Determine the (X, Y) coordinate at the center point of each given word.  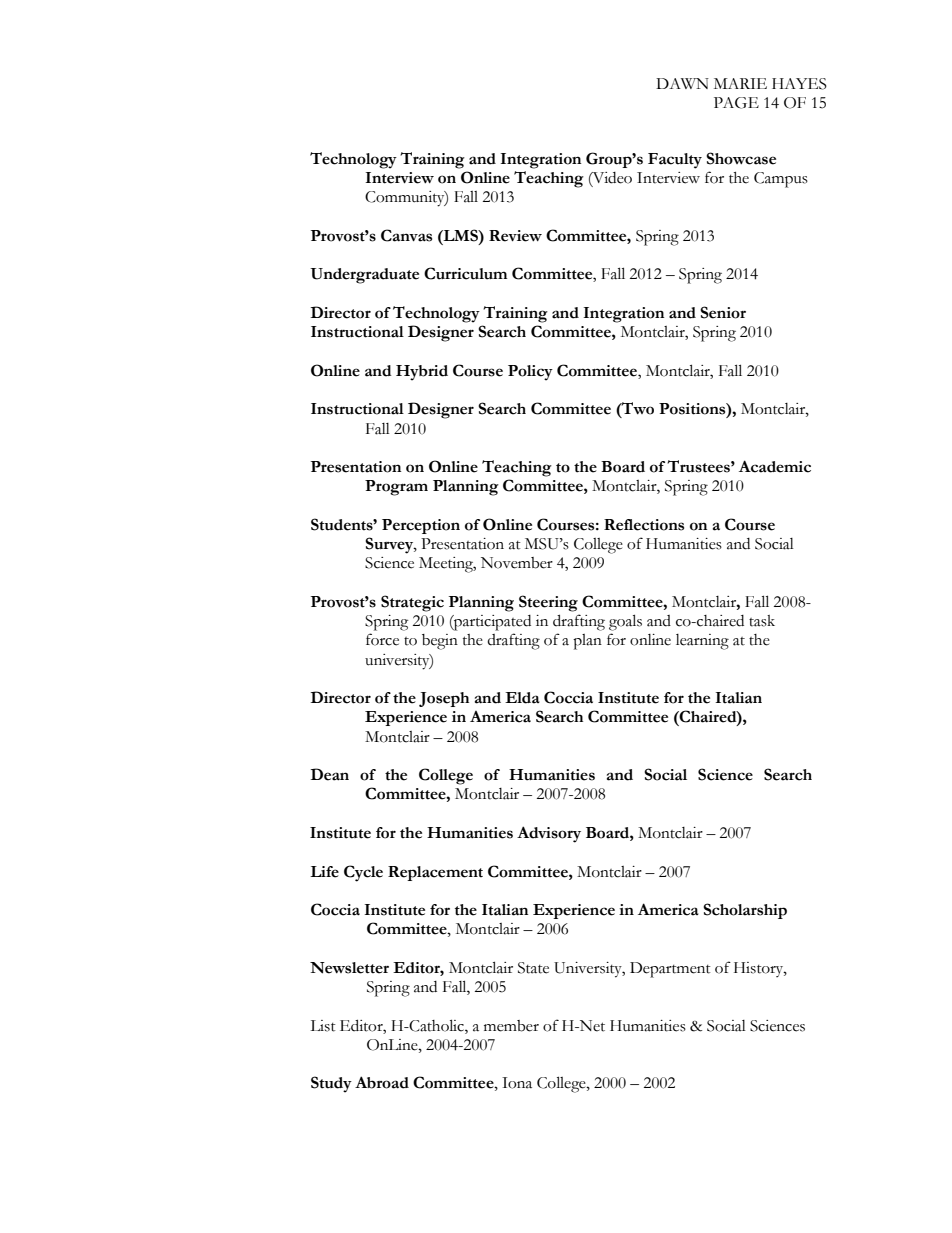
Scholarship (745, 911)
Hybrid (422, 373)
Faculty (675, 161)
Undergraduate (364, 276)
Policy (530, 373)
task (762, 621)
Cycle (363, 873)
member (511, 1026)
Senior (723, 312)
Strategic (412, 603)
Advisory (549, 834)
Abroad (382, 1082)
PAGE (736, 103)
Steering (548, 603)
